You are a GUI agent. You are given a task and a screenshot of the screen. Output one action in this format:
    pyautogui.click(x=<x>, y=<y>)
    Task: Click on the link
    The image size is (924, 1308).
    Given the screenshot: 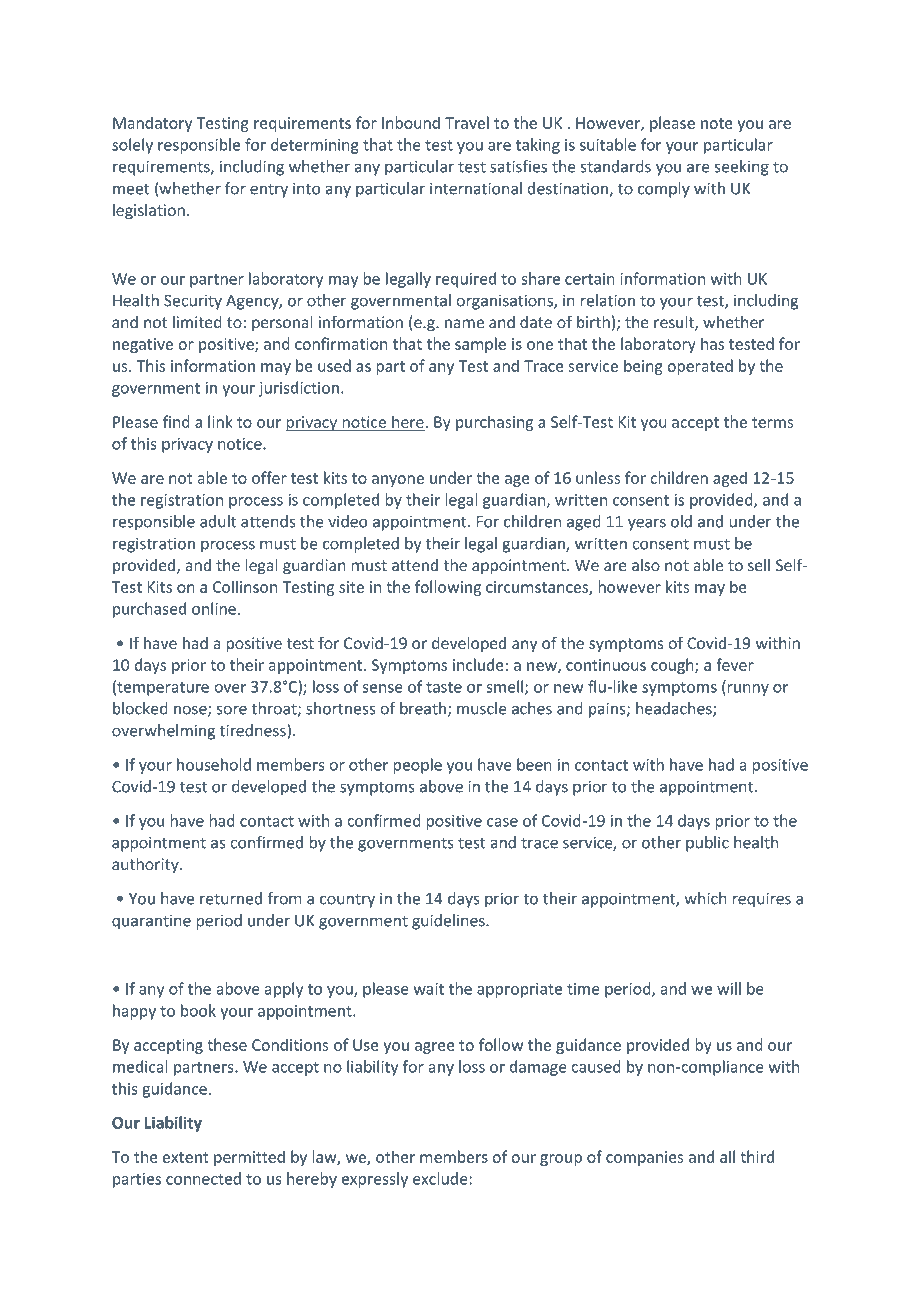 What is the action you would take?
    pyautogui.click(x=220, y=421)
